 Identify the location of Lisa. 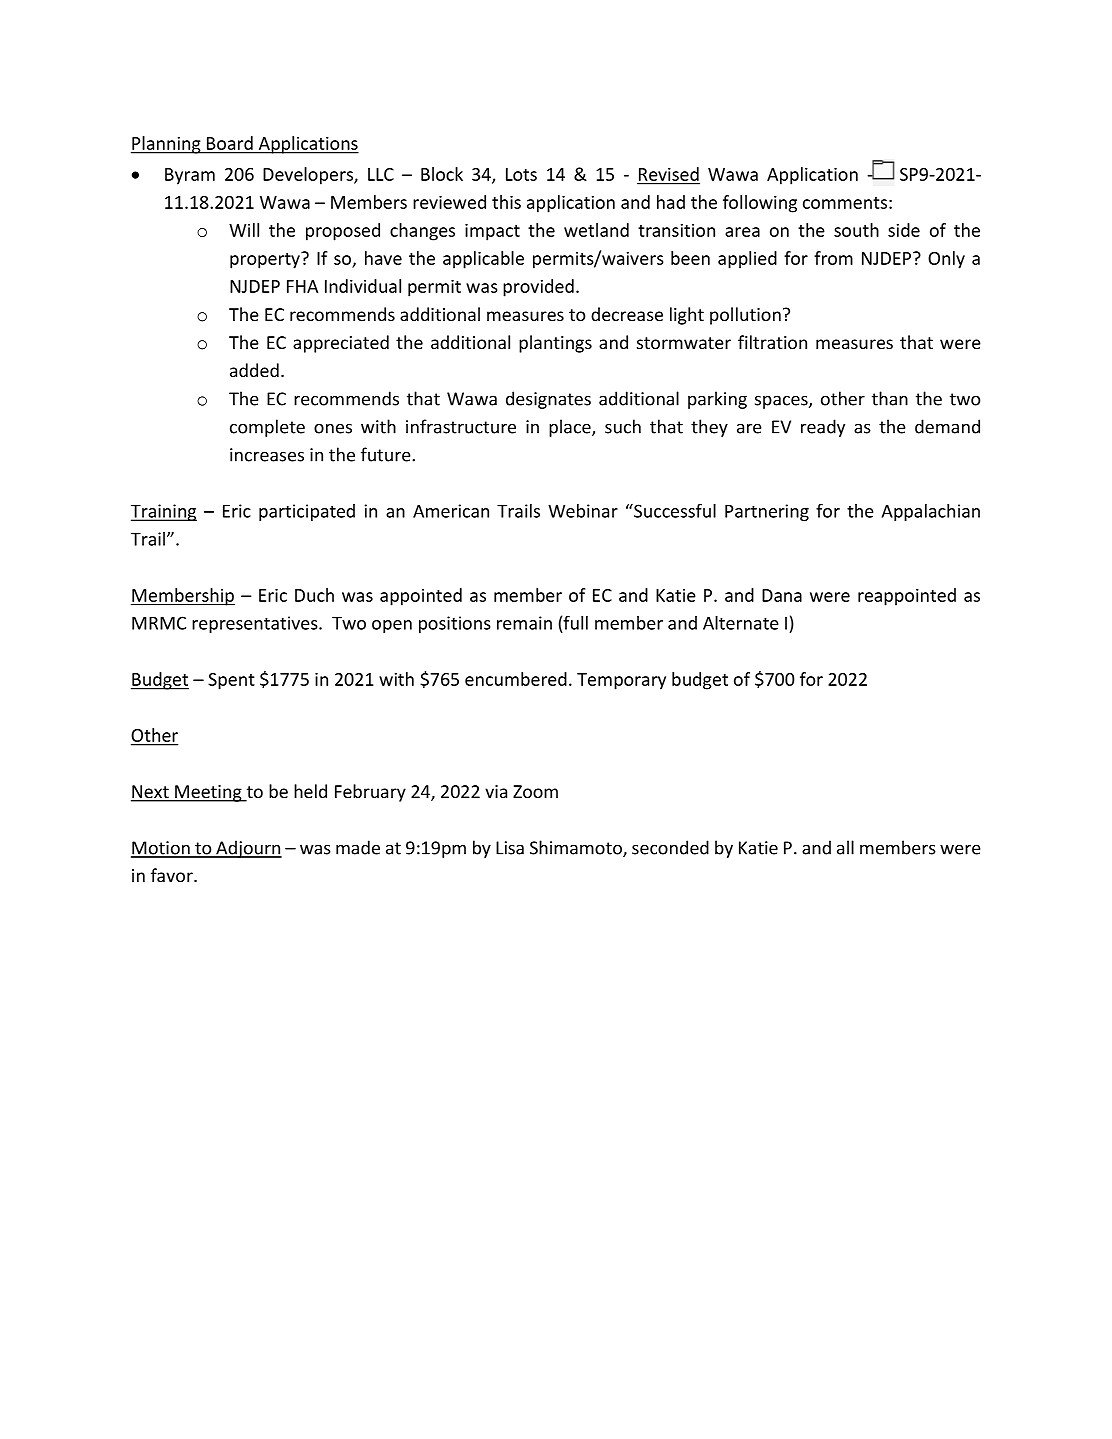
(510, 848).
